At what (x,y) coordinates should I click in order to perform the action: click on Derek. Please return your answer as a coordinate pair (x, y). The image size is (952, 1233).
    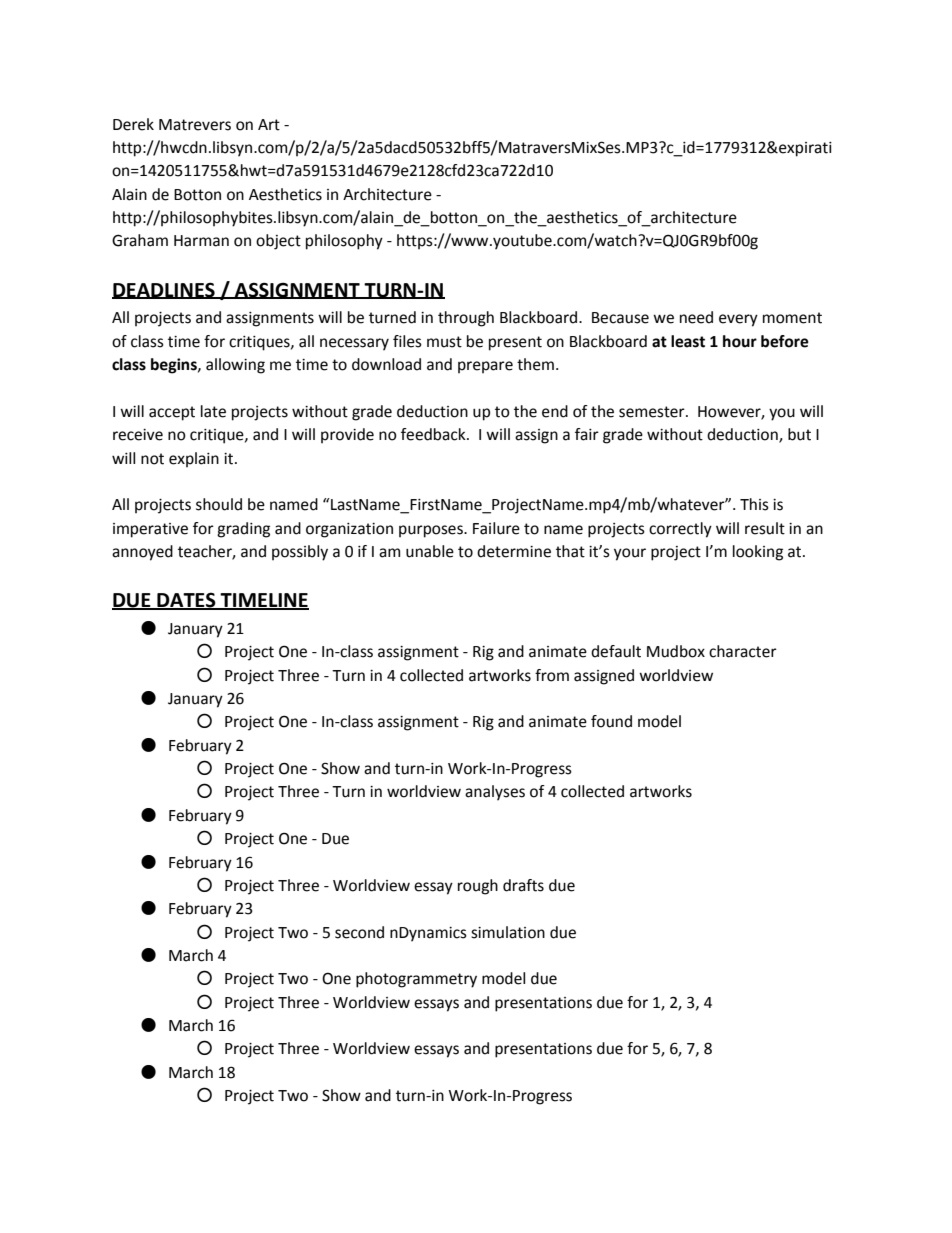
    Looking at the image, I should click on (133, 124).
